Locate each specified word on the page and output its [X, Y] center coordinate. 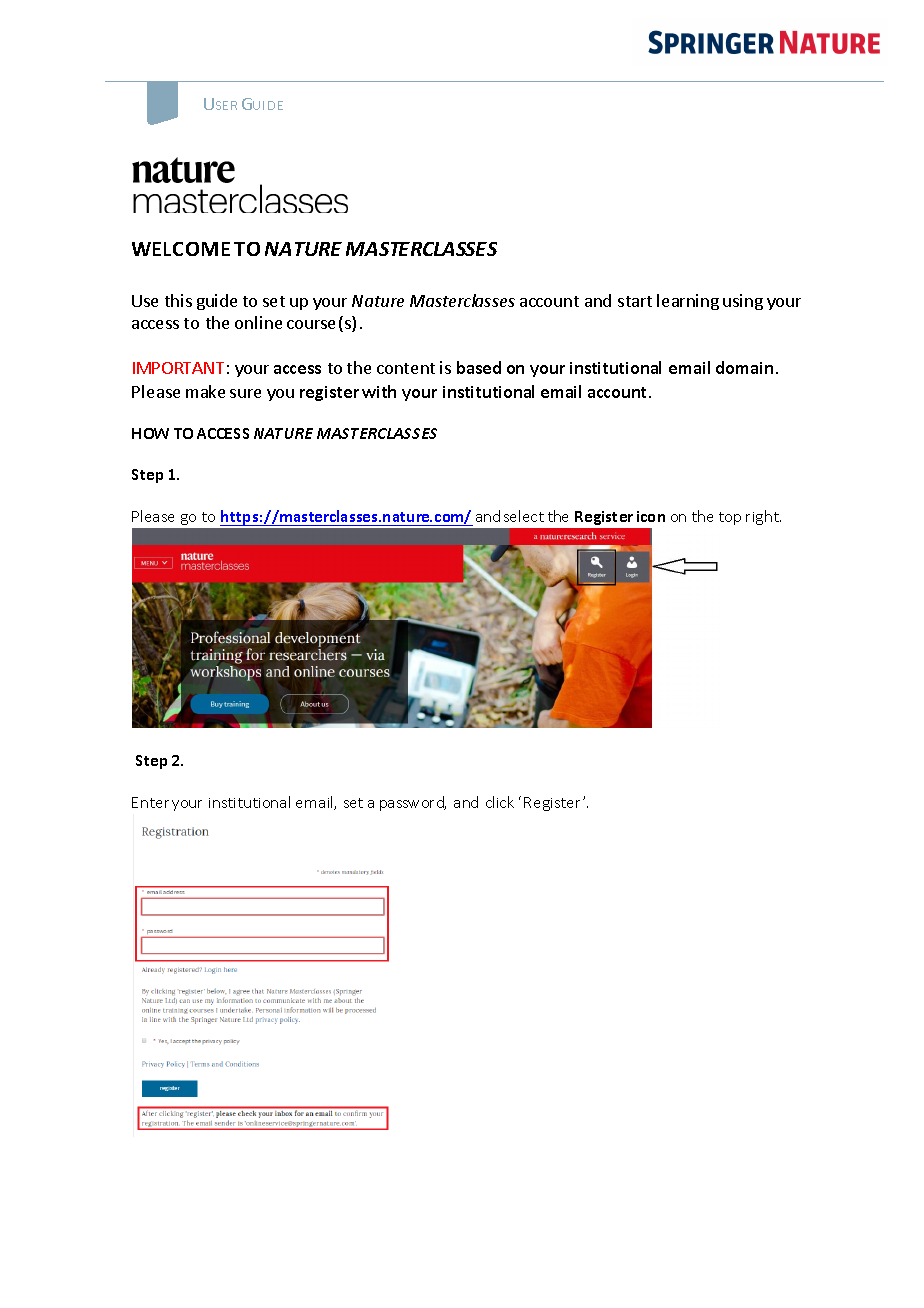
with [379, 391]
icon [651, 516]
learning [688, 302]
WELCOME [181, 249]
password [413, 803]
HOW [150, 433]
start [635, 301]
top [730, 518]
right [763, 517]
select [524, 516]
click [500, 802]
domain [744, 367]
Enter [150, 802]
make [205, 391]
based [479, 367]
